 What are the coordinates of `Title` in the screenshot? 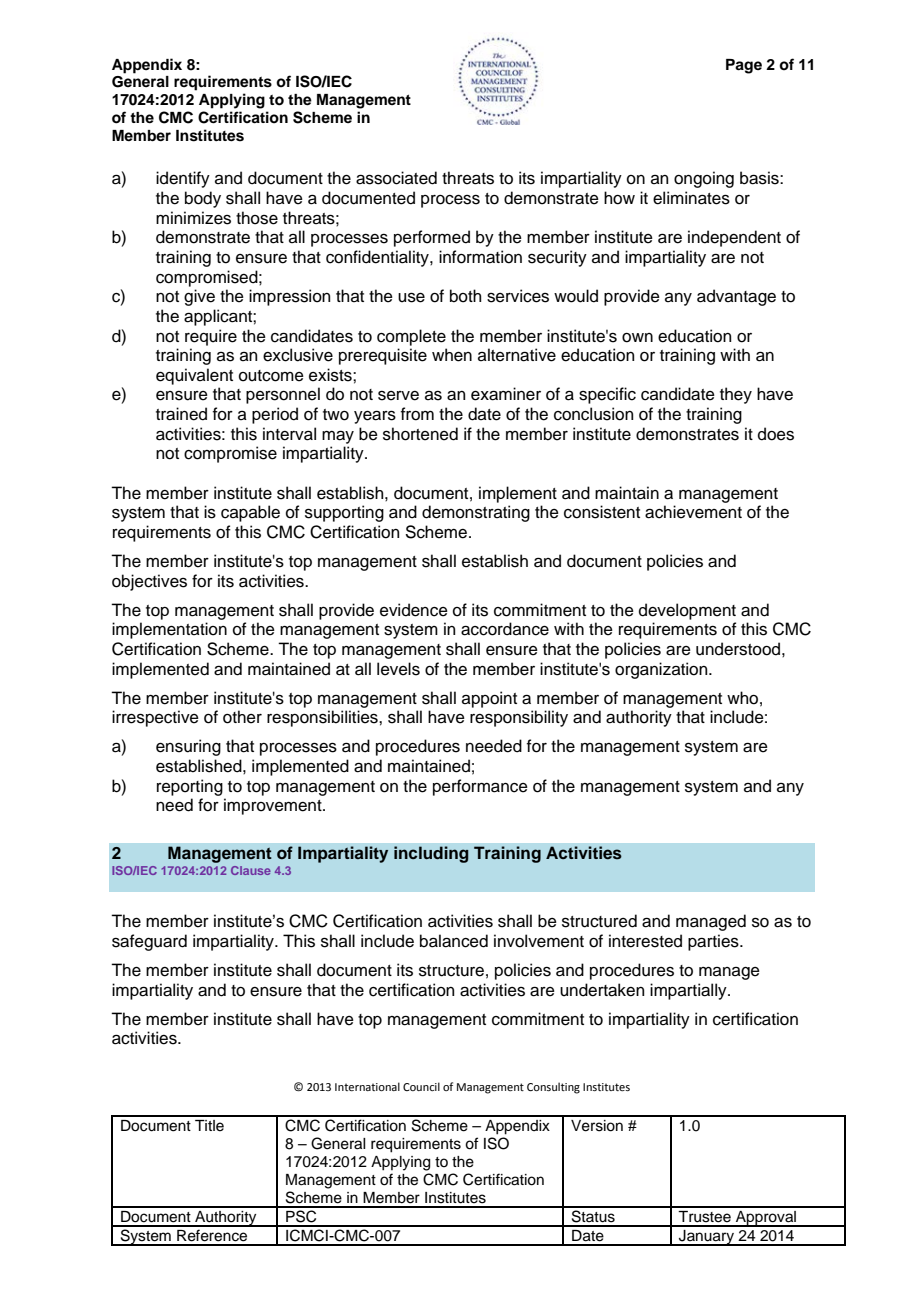 It's located at (209, 1126).
